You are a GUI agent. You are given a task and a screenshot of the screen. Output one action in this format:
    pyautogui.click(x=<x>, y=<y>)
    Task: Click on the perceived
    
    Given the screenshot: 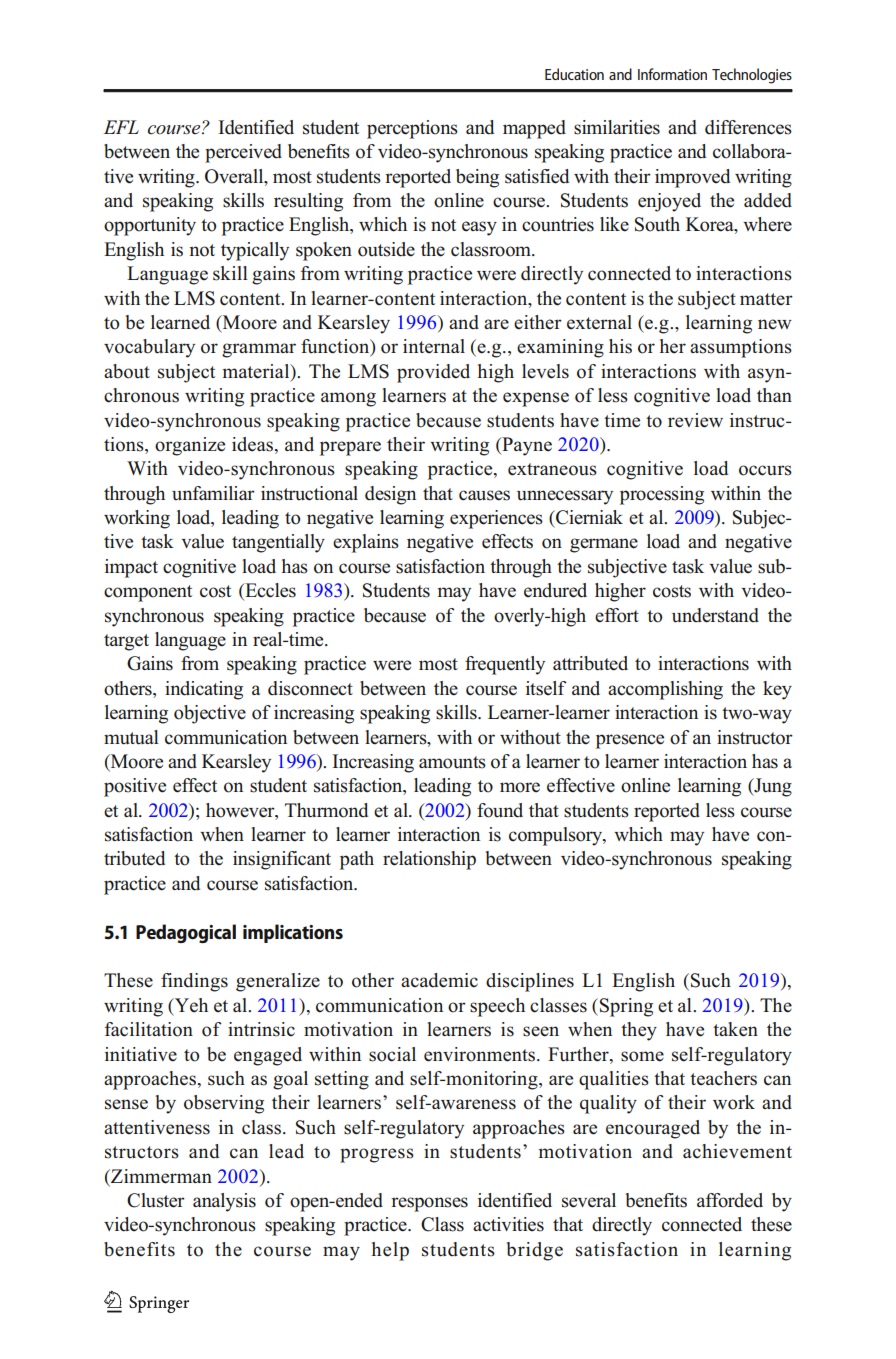 What is the action you would take?
    pyautogui.click(x=243, y=153)
